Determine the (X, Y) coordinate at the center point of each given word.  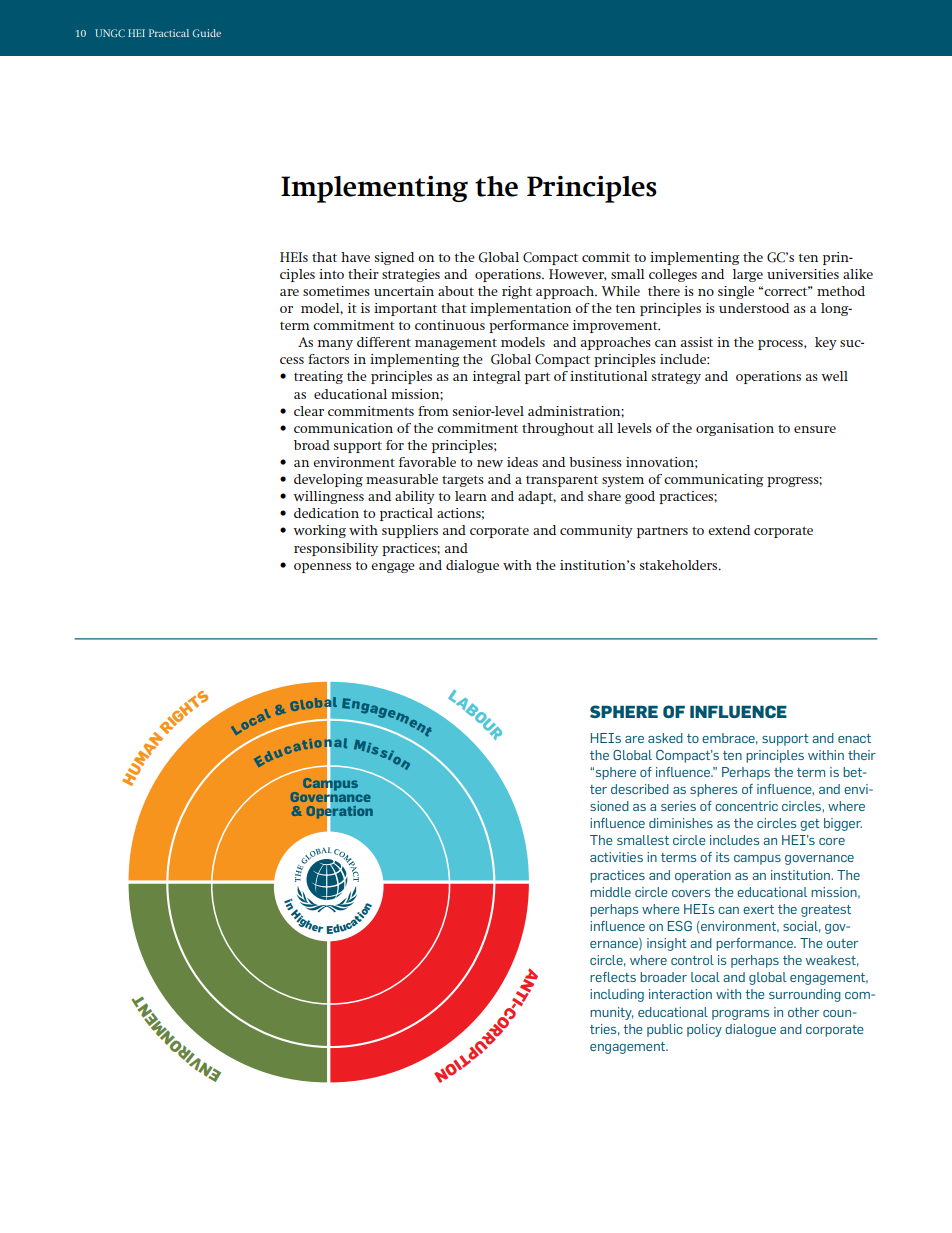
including (617, 995)
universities (803, 274)
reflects (613, 977)
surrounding (805, 995)
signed (394, 258)
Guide (207, 33)
